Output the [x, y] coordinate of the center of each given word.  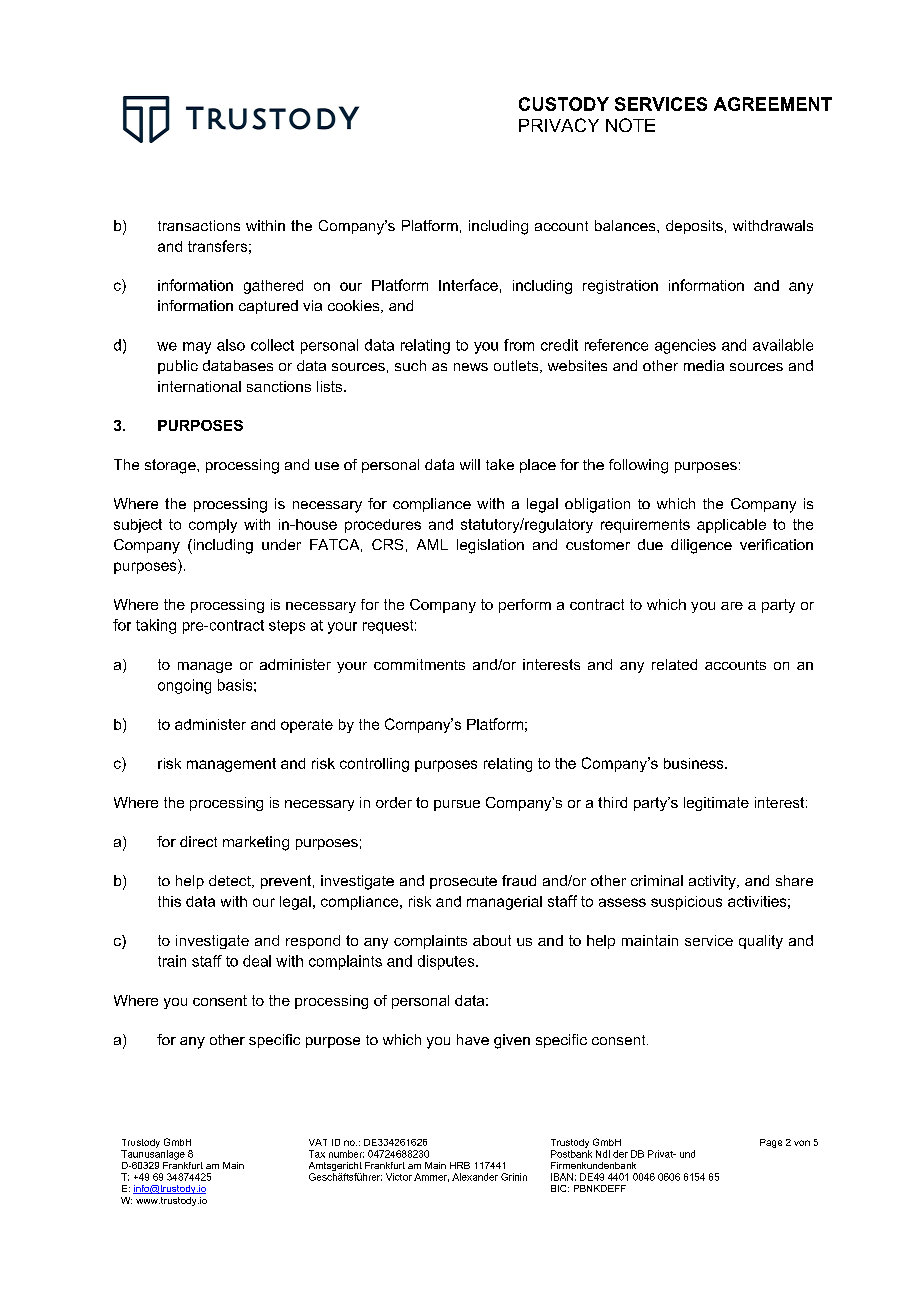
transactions [199, 225]
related [674, 664]
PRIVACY [559, 125]
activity [713, 882]
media [704, 365]
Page [771, 1143]
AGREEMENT [773, 104]
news [471, 367]
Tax [317, 1154]
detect [231, 881]
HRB [460, 1165]
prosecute [463, 882]
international [199, 386]
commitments [419, 664]
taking [156, 626]
